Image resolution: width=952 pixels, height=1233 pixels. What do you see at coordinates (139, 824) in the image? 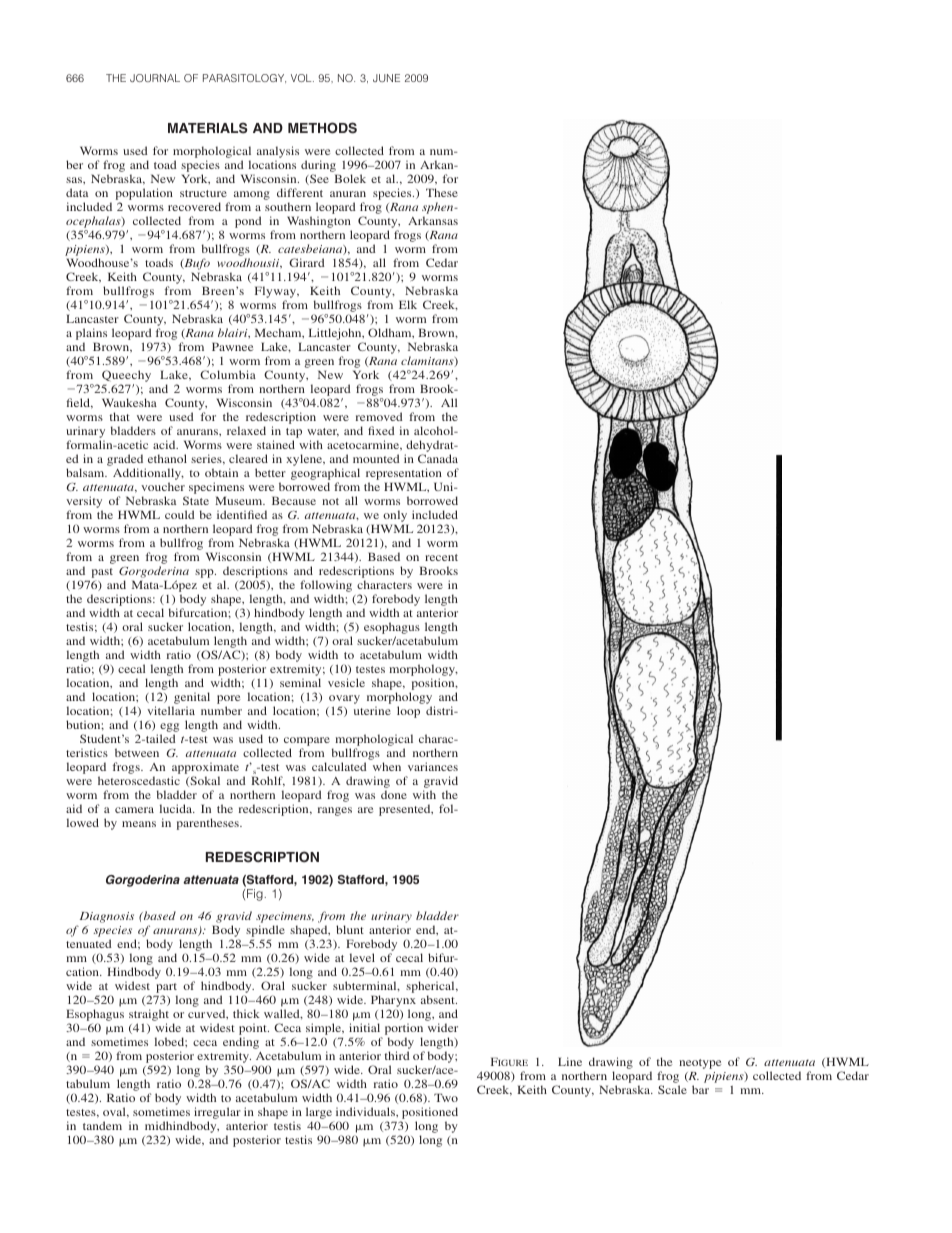
I see `means` at bounding box center [139, 824].
